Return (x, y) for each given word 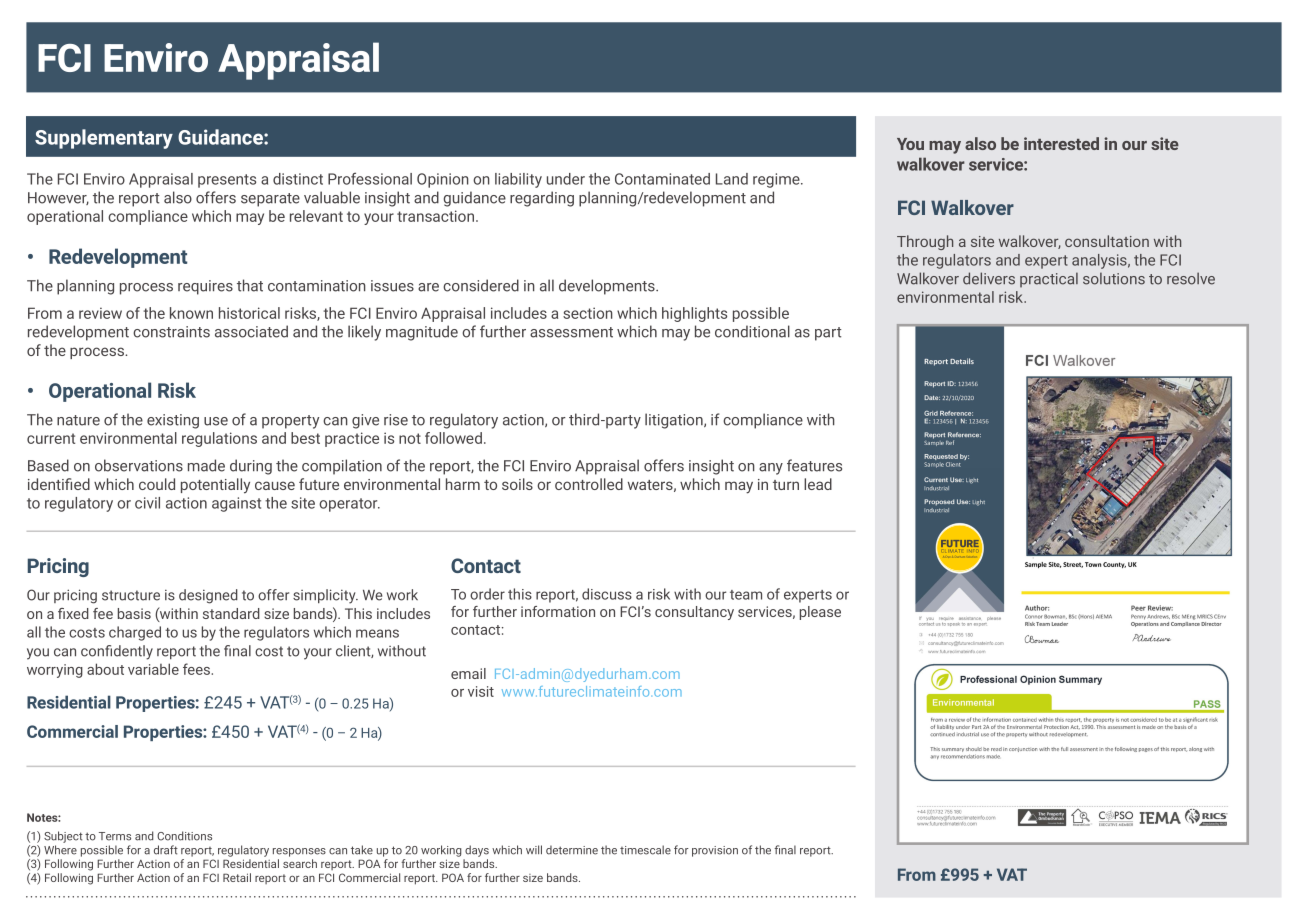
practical (1049, 280)
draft (166, 850)
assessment (571, 332)
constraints (171, 332)
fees (197, 669)
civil (147, 503)
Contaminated (662, 179)
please (820, 613)
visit (481, 691)
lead (818, 484)
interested (1061, 143)
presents (227, 181)
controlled (589, 484)
